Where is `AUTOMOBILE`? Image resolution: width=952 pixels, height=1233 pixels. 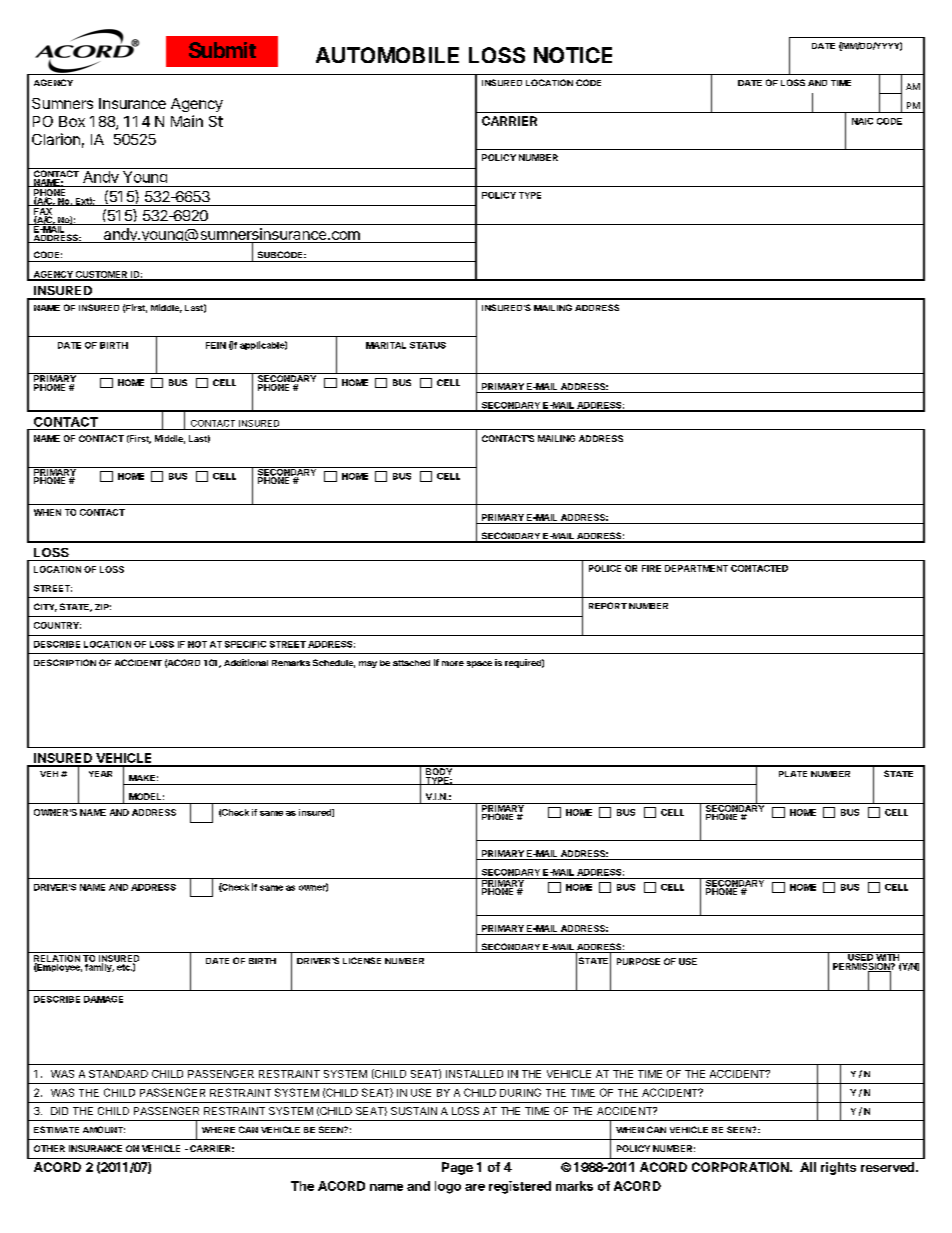
AUTOMOBILE is located at coordinates (387, 55).
